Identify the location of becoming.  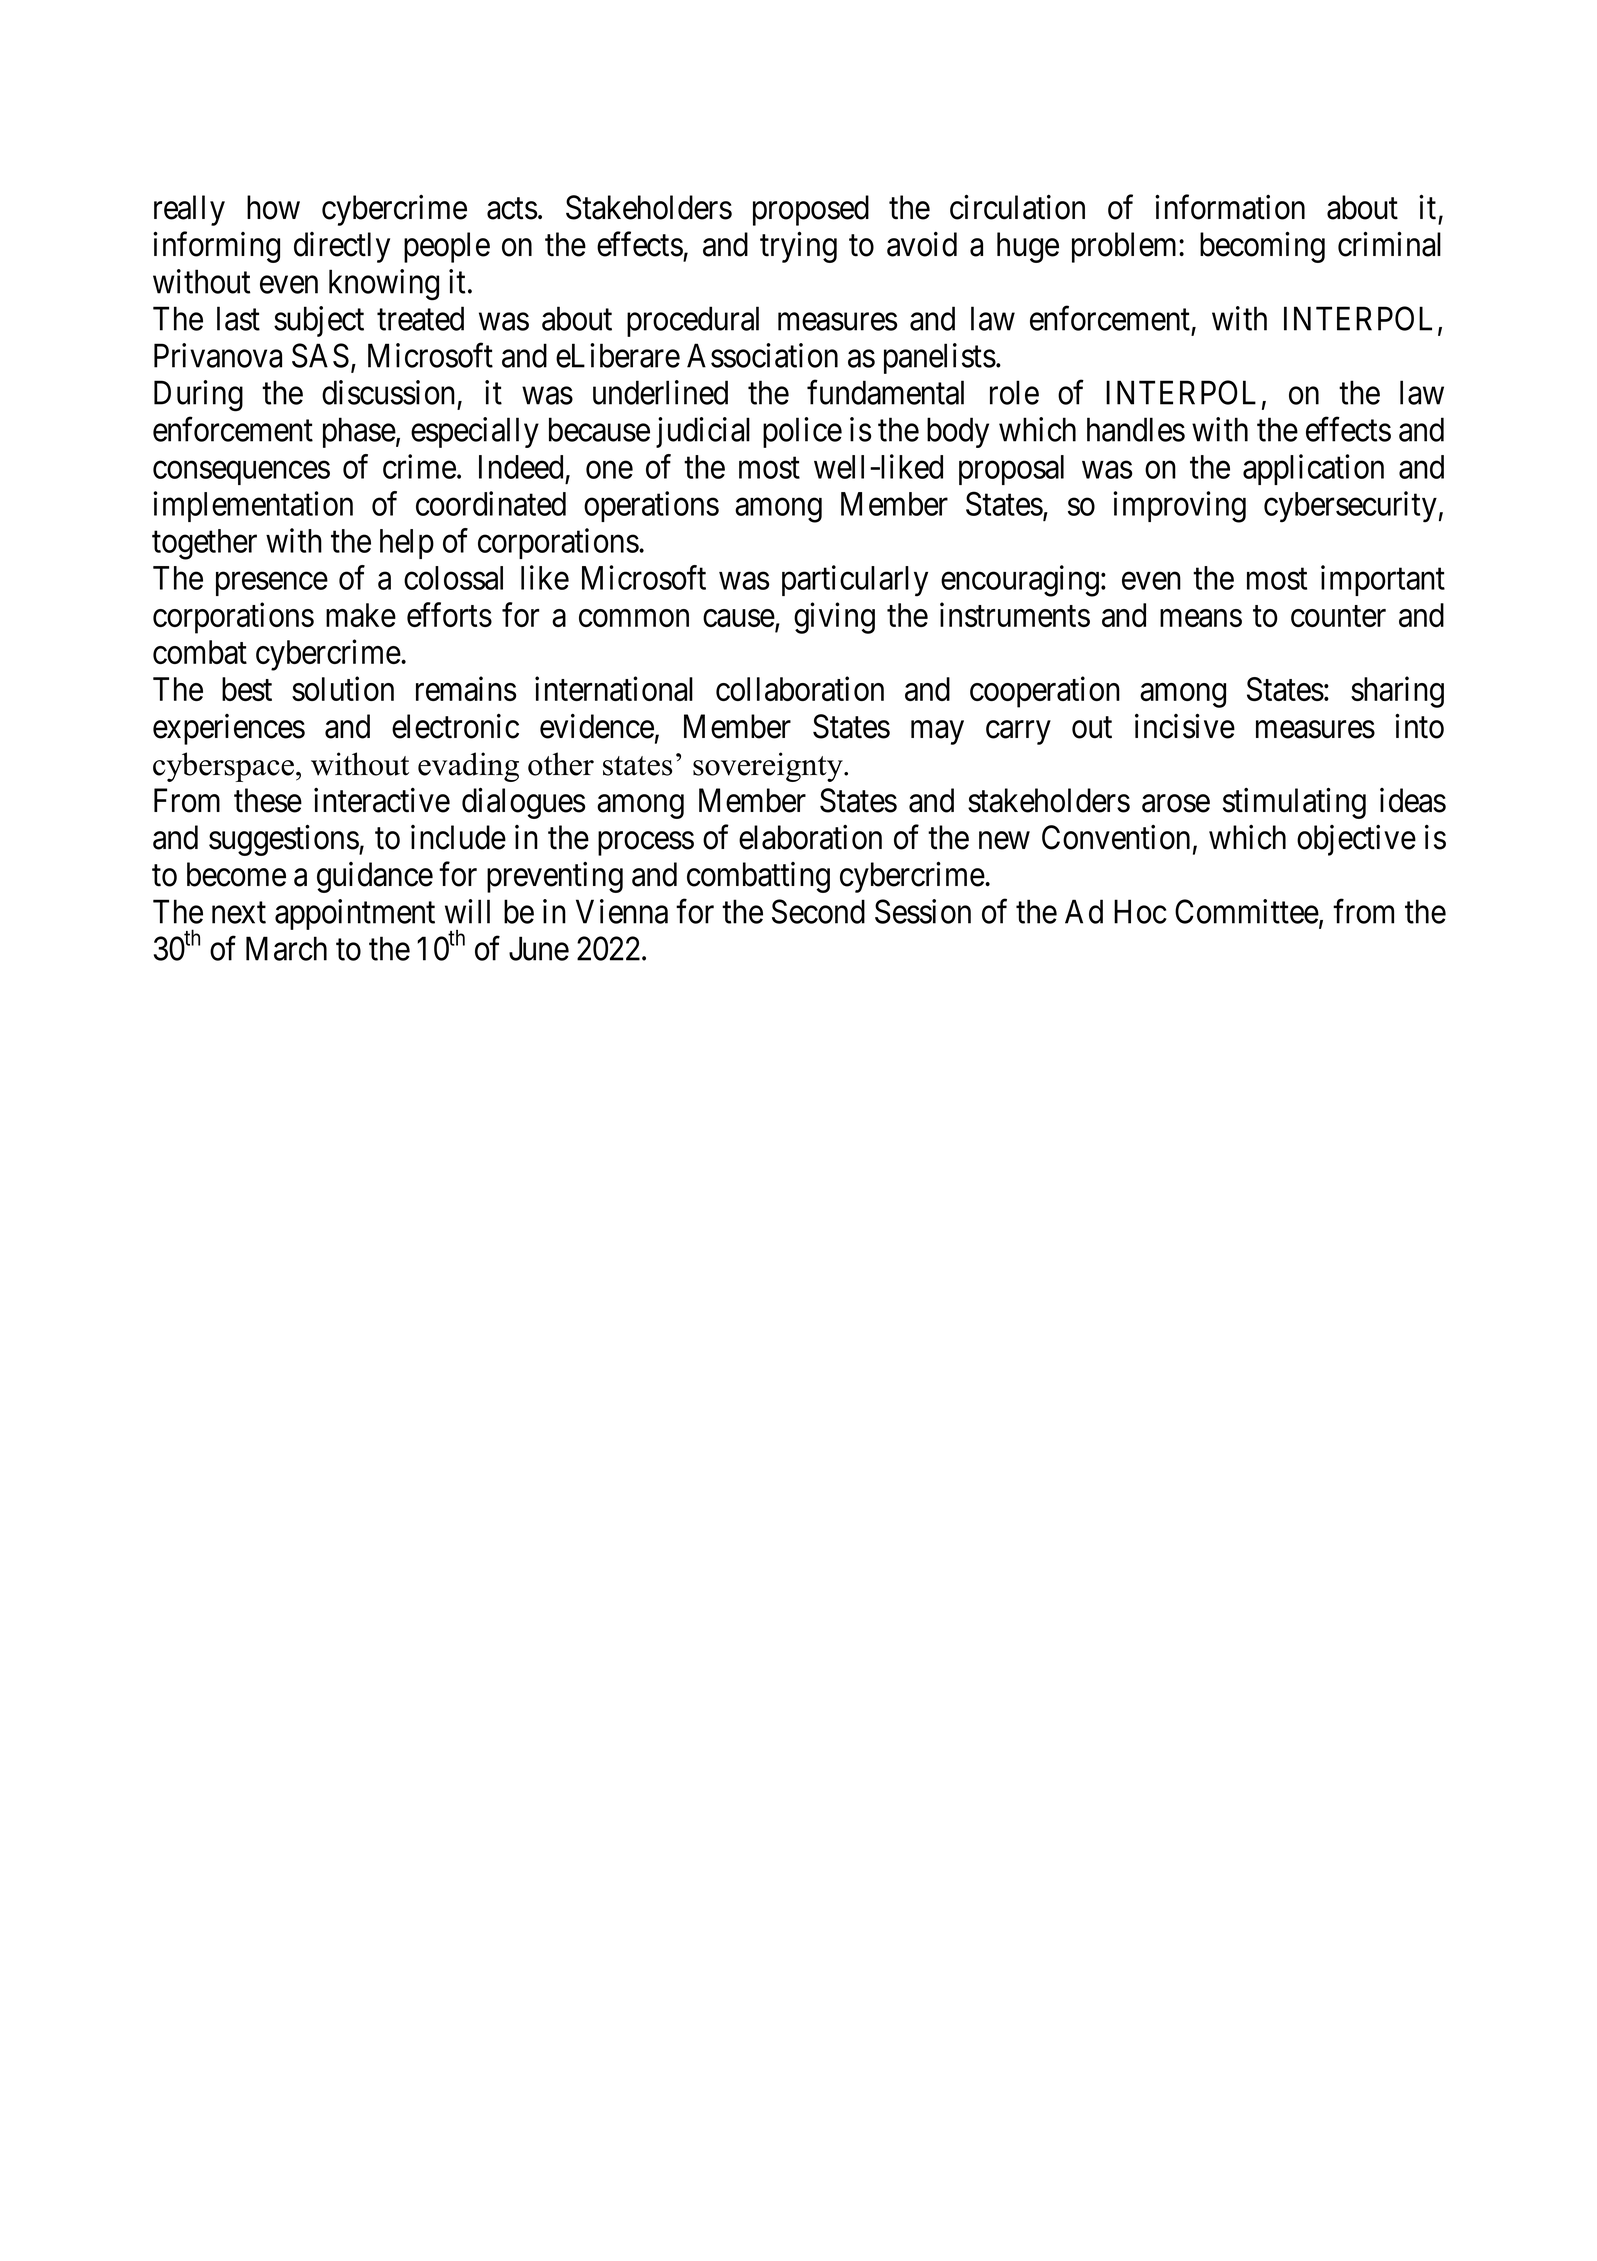
(1262, 247).
